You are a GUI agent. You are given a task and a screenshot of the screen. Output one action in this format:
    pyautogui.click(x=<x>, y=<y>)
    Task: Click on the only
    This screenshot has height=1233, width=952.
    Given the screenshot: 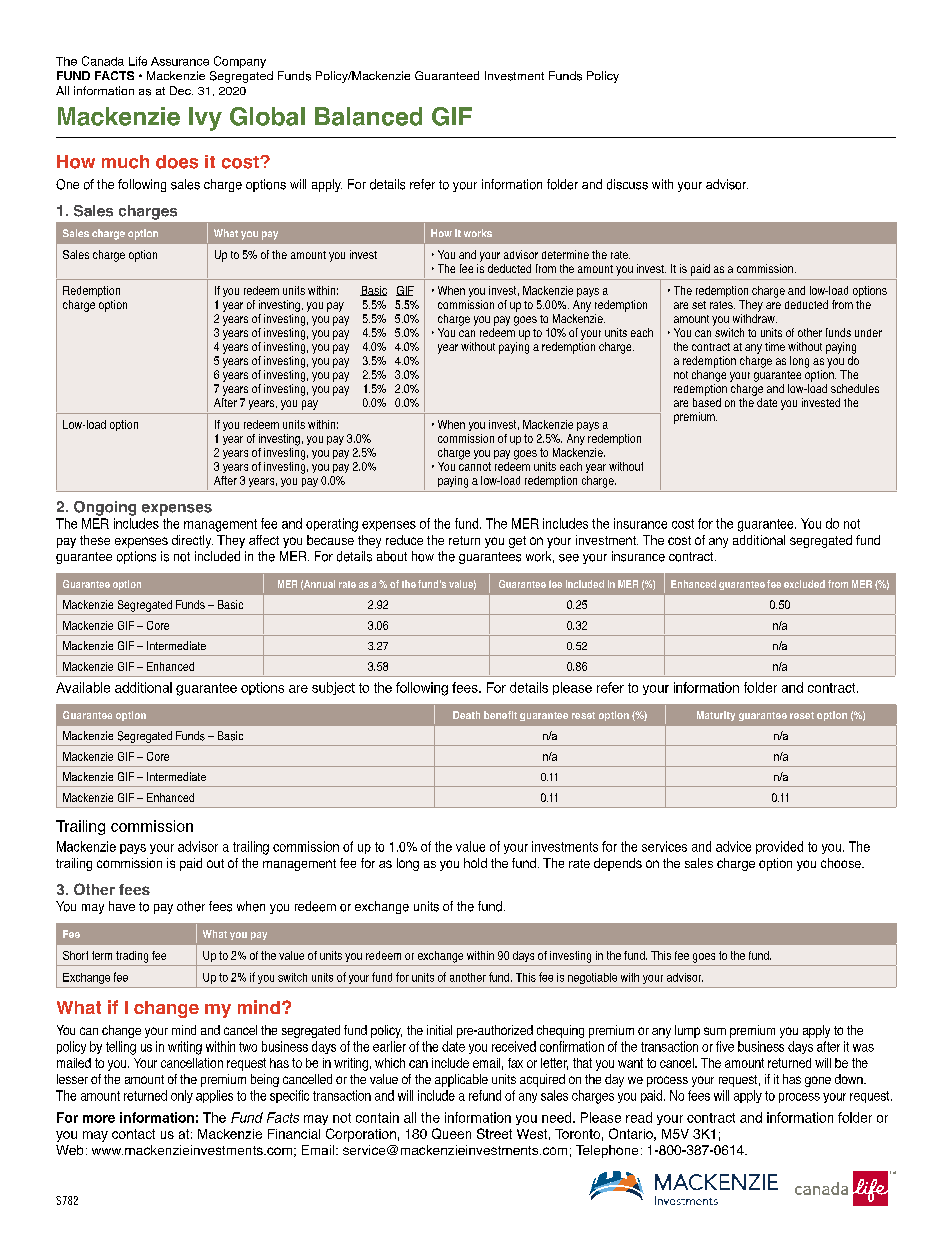 What is the action you would take?
    pyautogui.click(x=182, y=1096)
